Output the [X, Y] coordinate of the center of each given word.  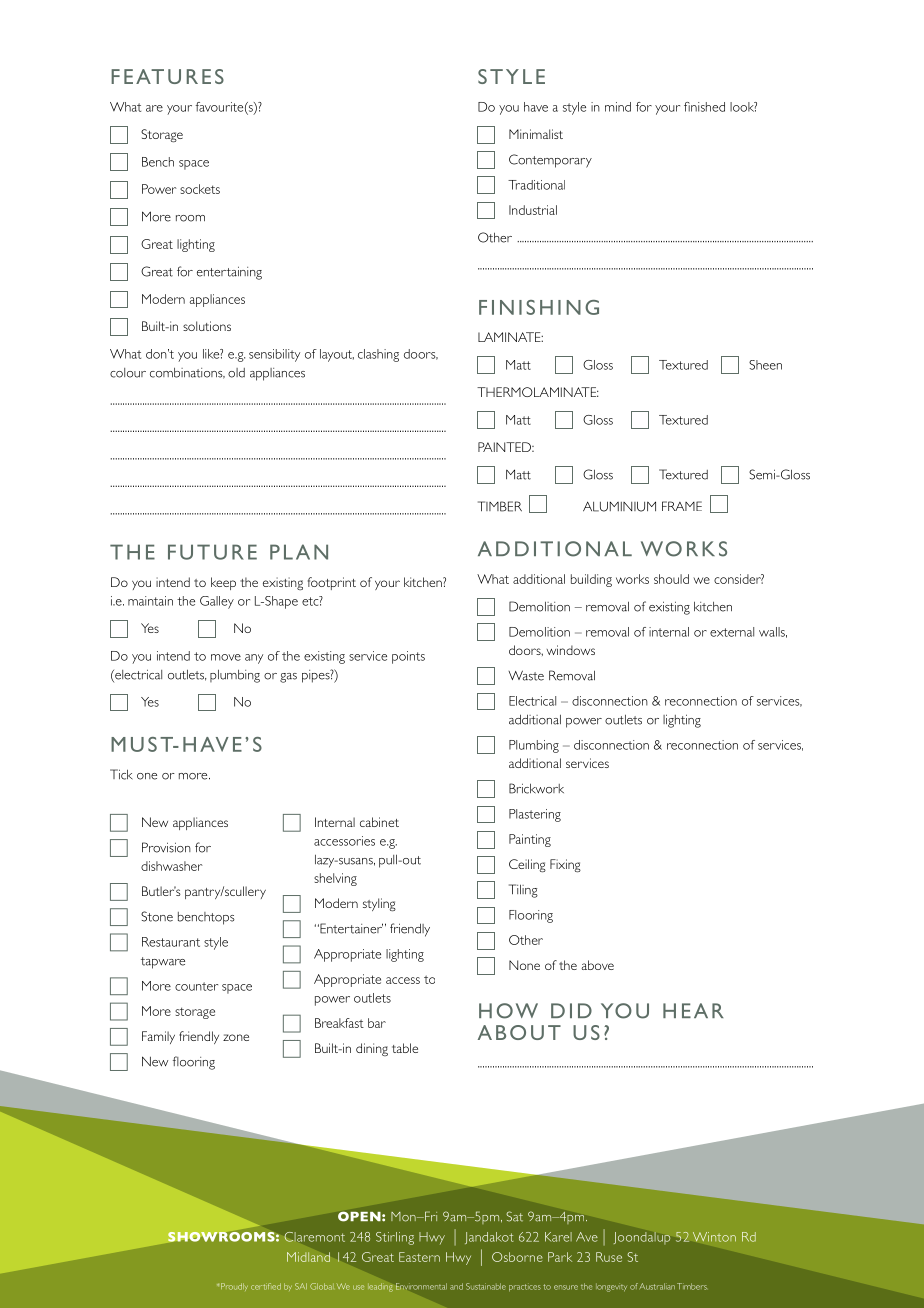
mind [618, 107]
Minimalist [536, 134]
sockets [200, 189]
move [226, 657]
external [732, 632]
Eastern [419, 1257]
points [408, 657]
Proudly [234, 1287]
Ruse [609, 1257]
